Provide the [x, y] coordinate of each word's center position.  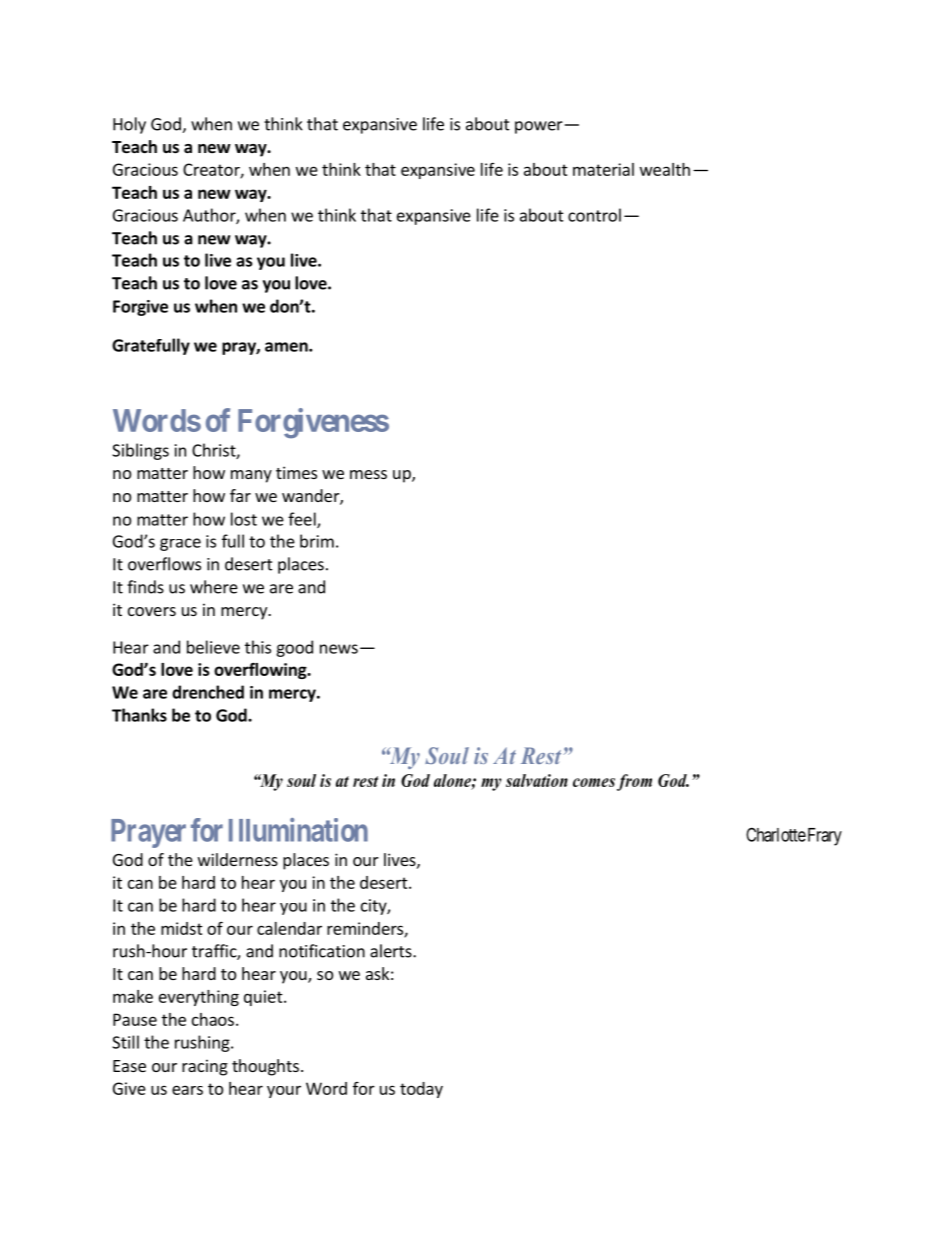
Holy [129, 125]
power [539, 127]
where [214, 587]
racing [205, 1067]
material [603, 169]
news [339, 649]
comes [594, 782]
